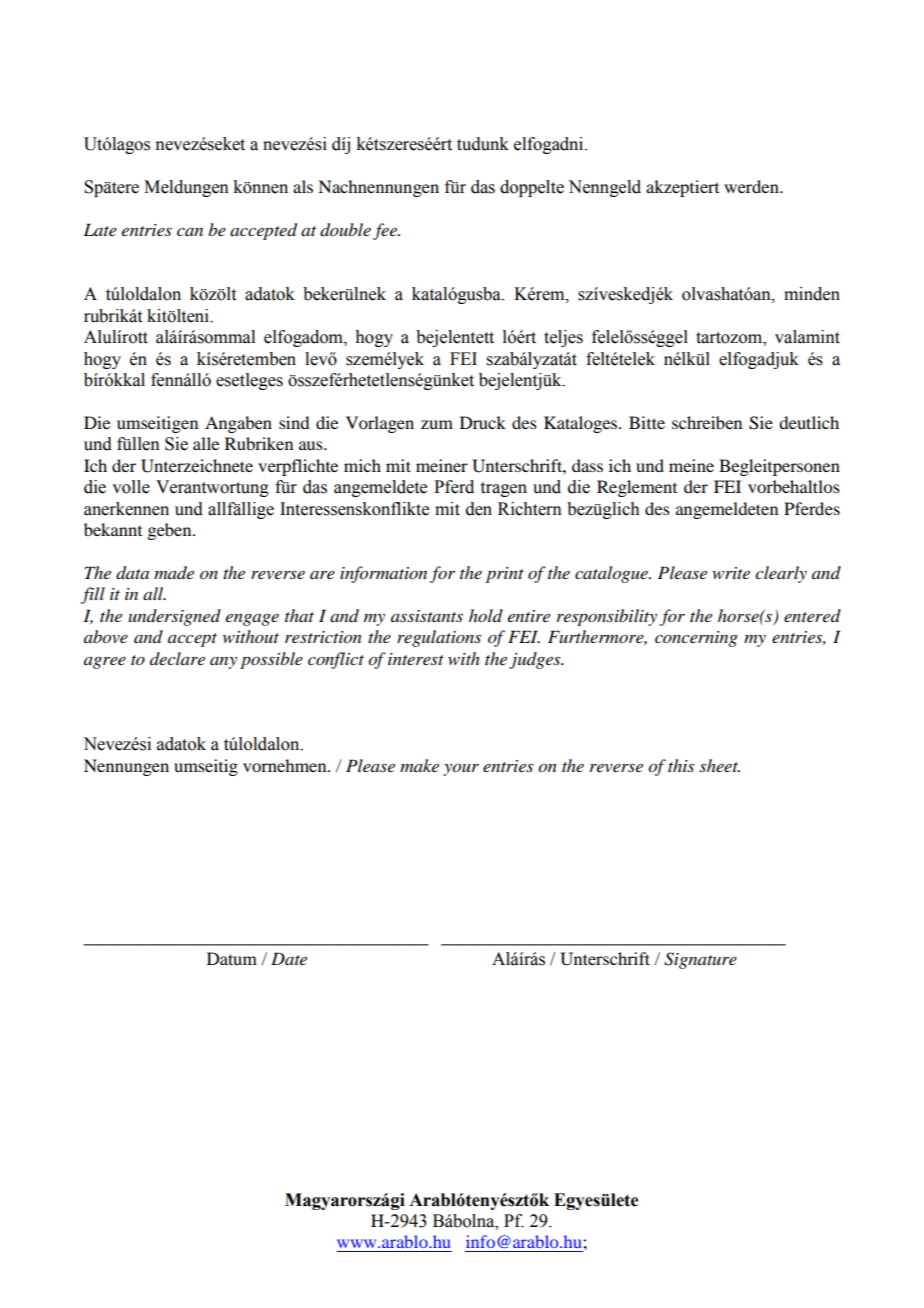 This screenshot has width=924, height=1308. Describe the element at coordinates (752, 186) in the screenshot. I see `werden` at that location.
